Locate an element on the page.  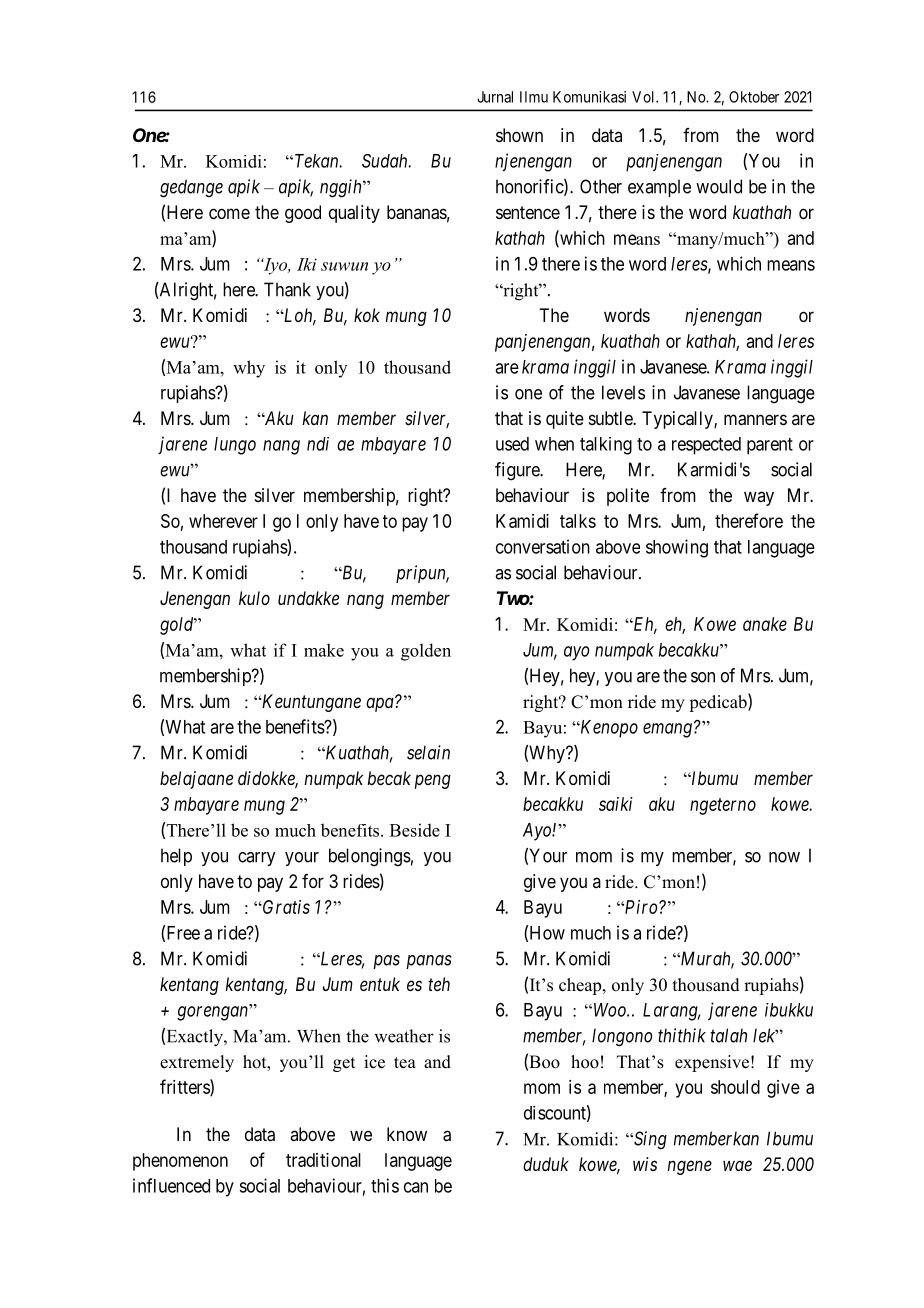
phenomenon is located at coordinates (180, 1162).
